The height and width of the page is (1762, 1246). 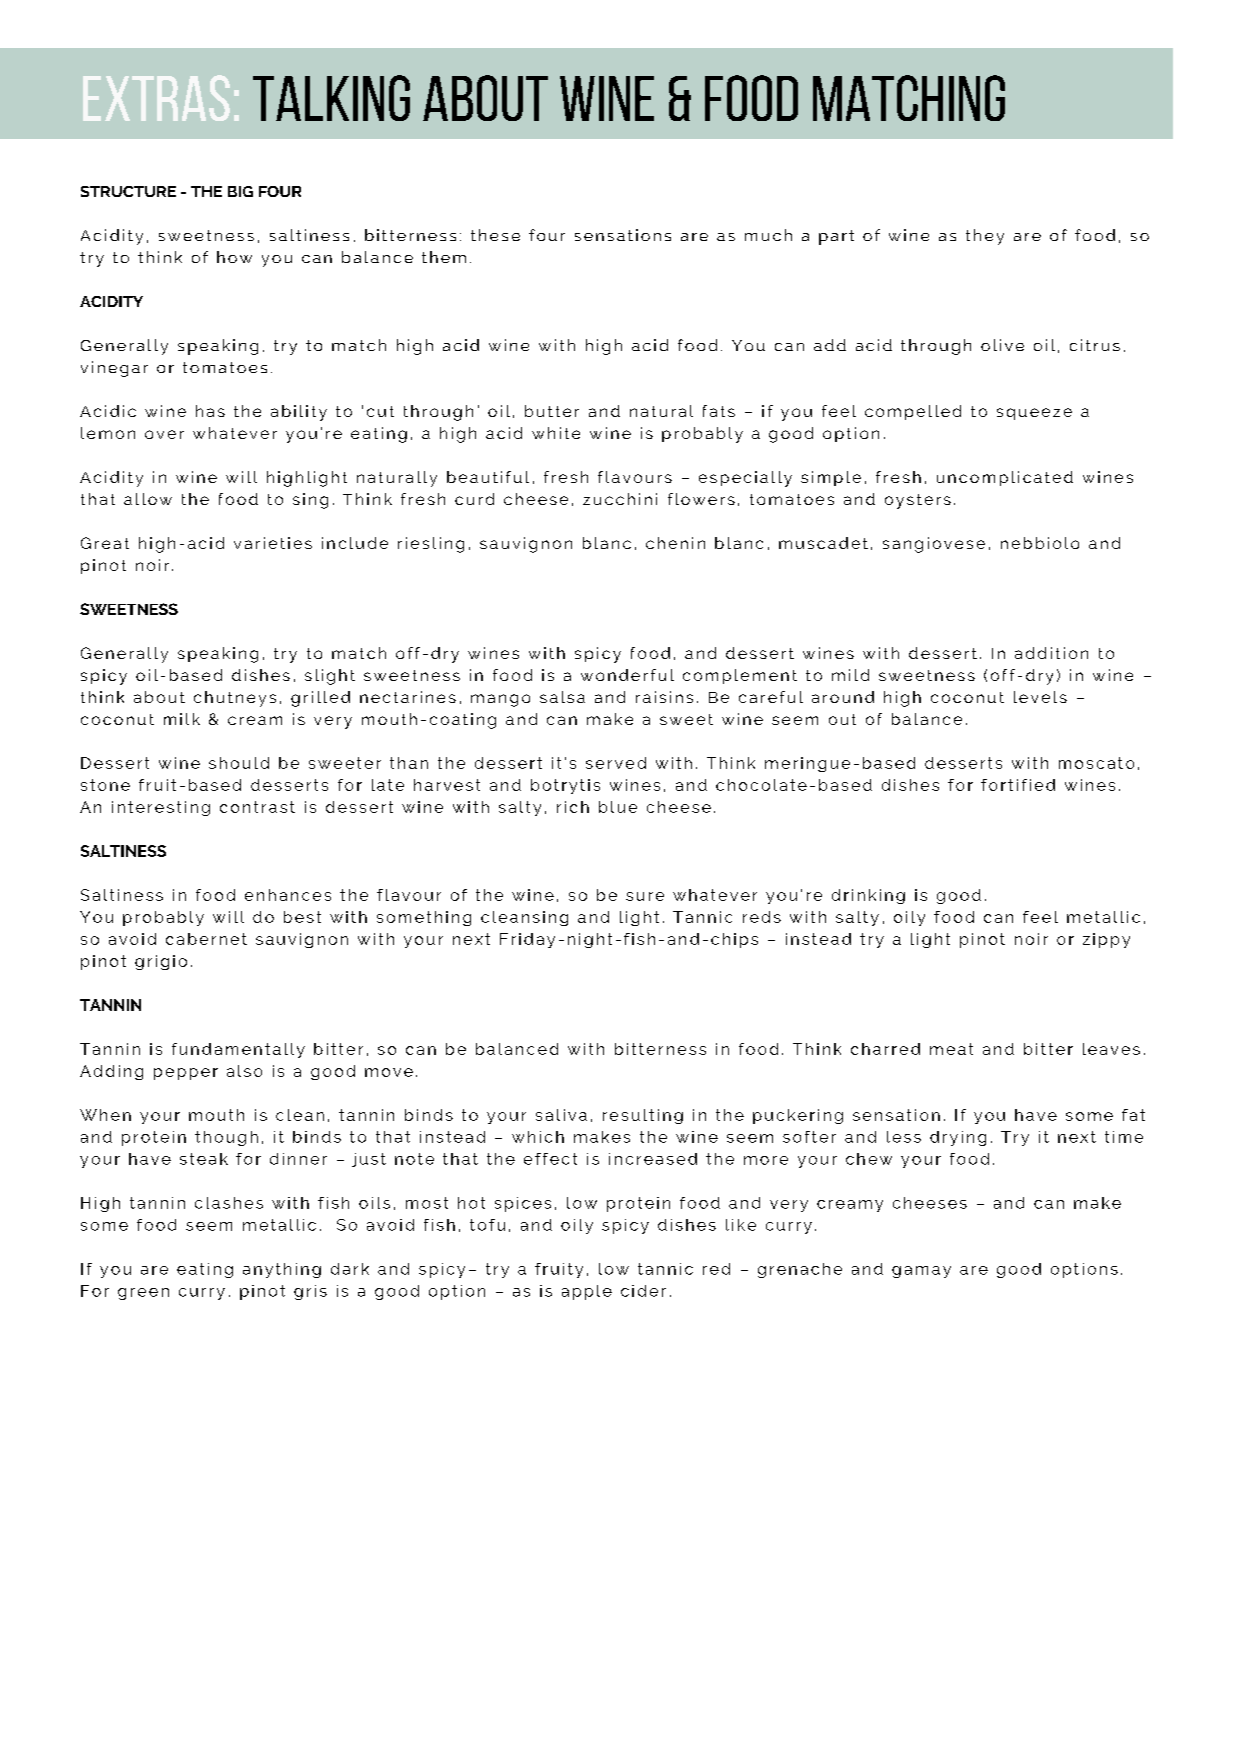 I want to click on fortified, so click(x=1018, y=785).
